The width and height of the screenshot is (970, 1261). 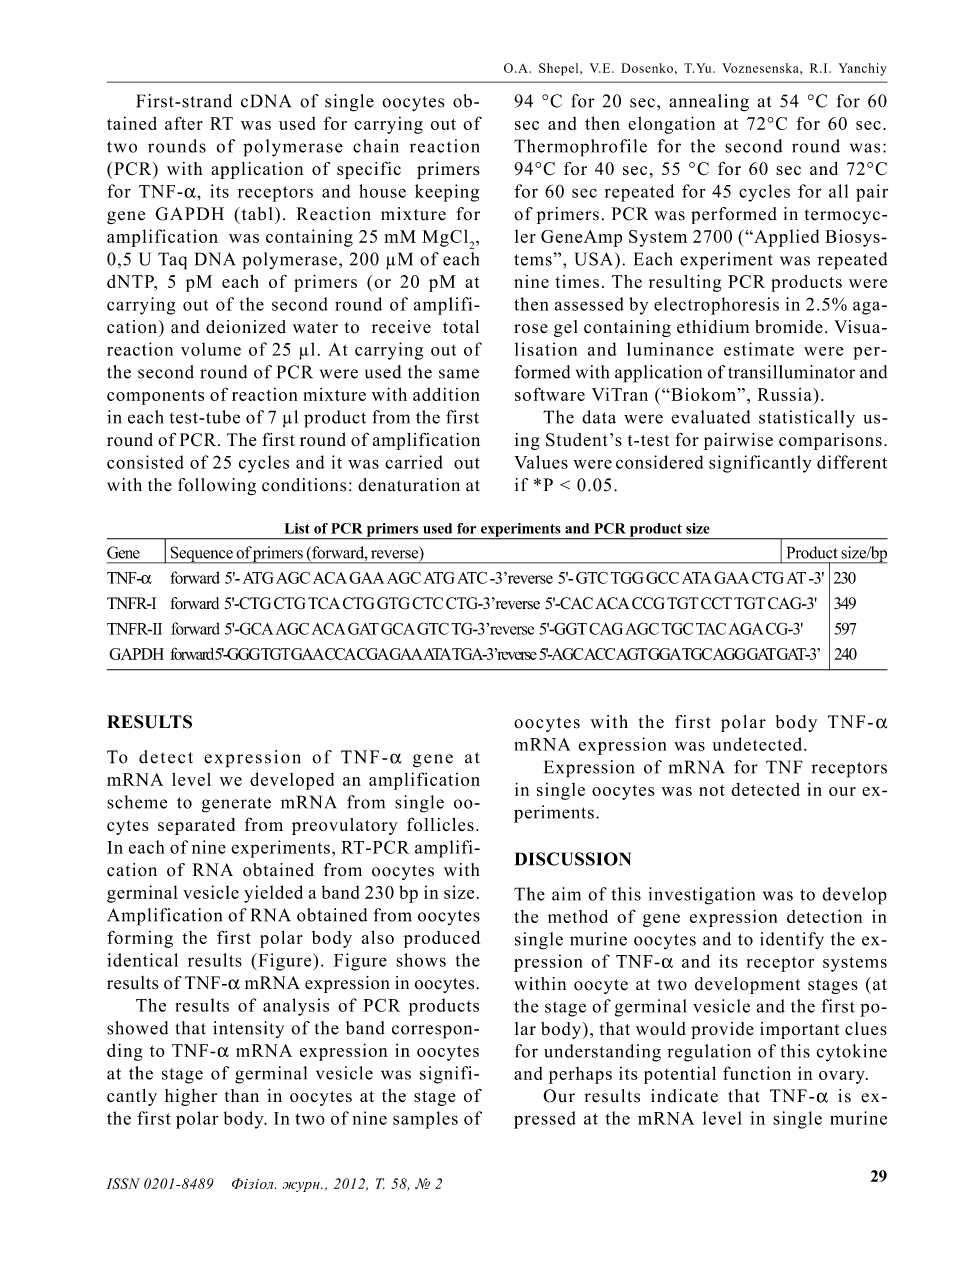 I want to click on same, so click(x=459, y=374).
